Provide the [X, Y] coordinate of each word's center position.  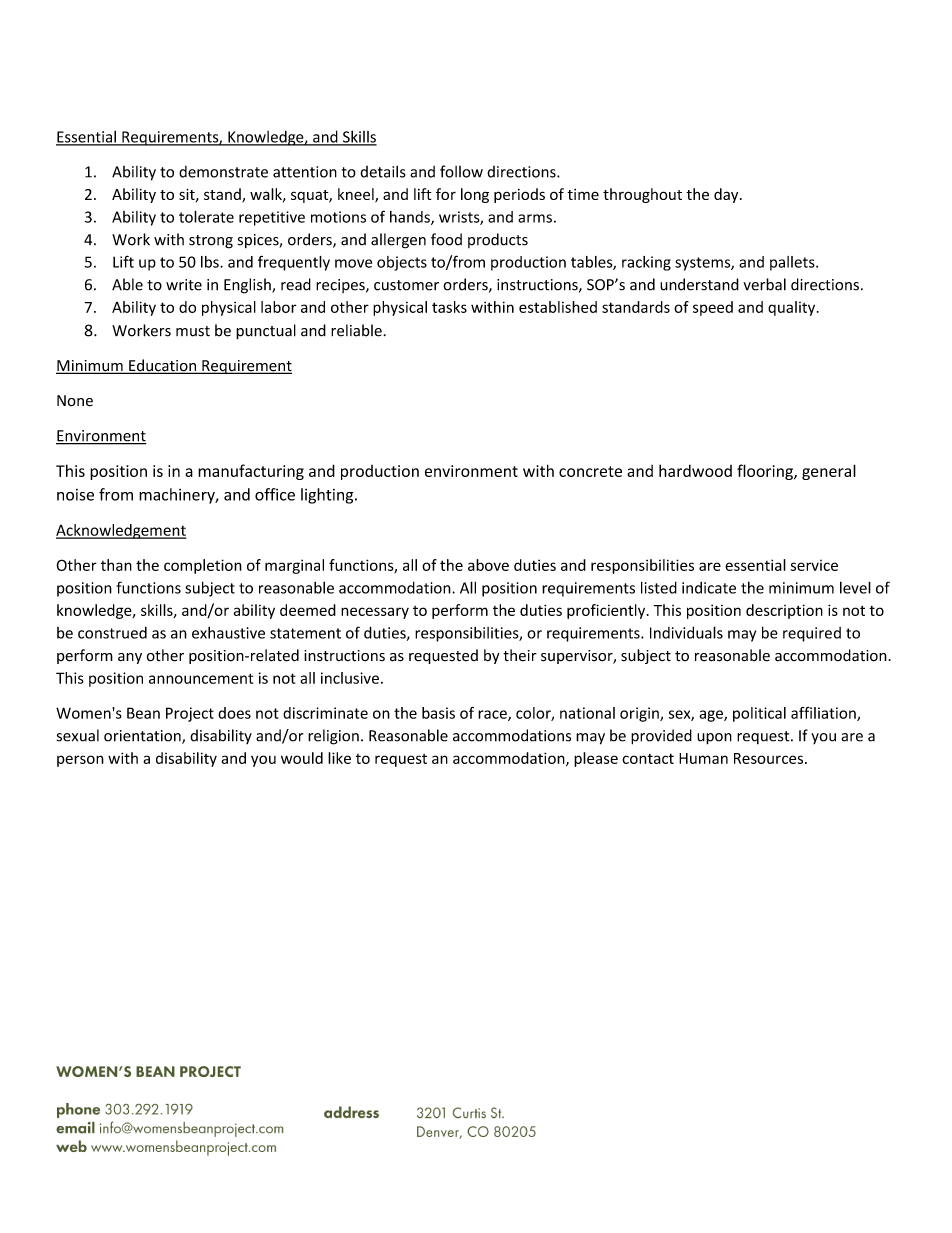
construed [112, 633]
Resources [768, 758]
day [727, 195]
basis [438, 713]
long [475, 195]
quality [793, 308]
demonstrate [223, 172]
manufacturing [251, 472]
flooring [766, 472]
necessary [375, 613]
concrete [590, 471]
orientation [143, 737]
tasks [449, 307]
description [784, 611]
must [193, 331]
